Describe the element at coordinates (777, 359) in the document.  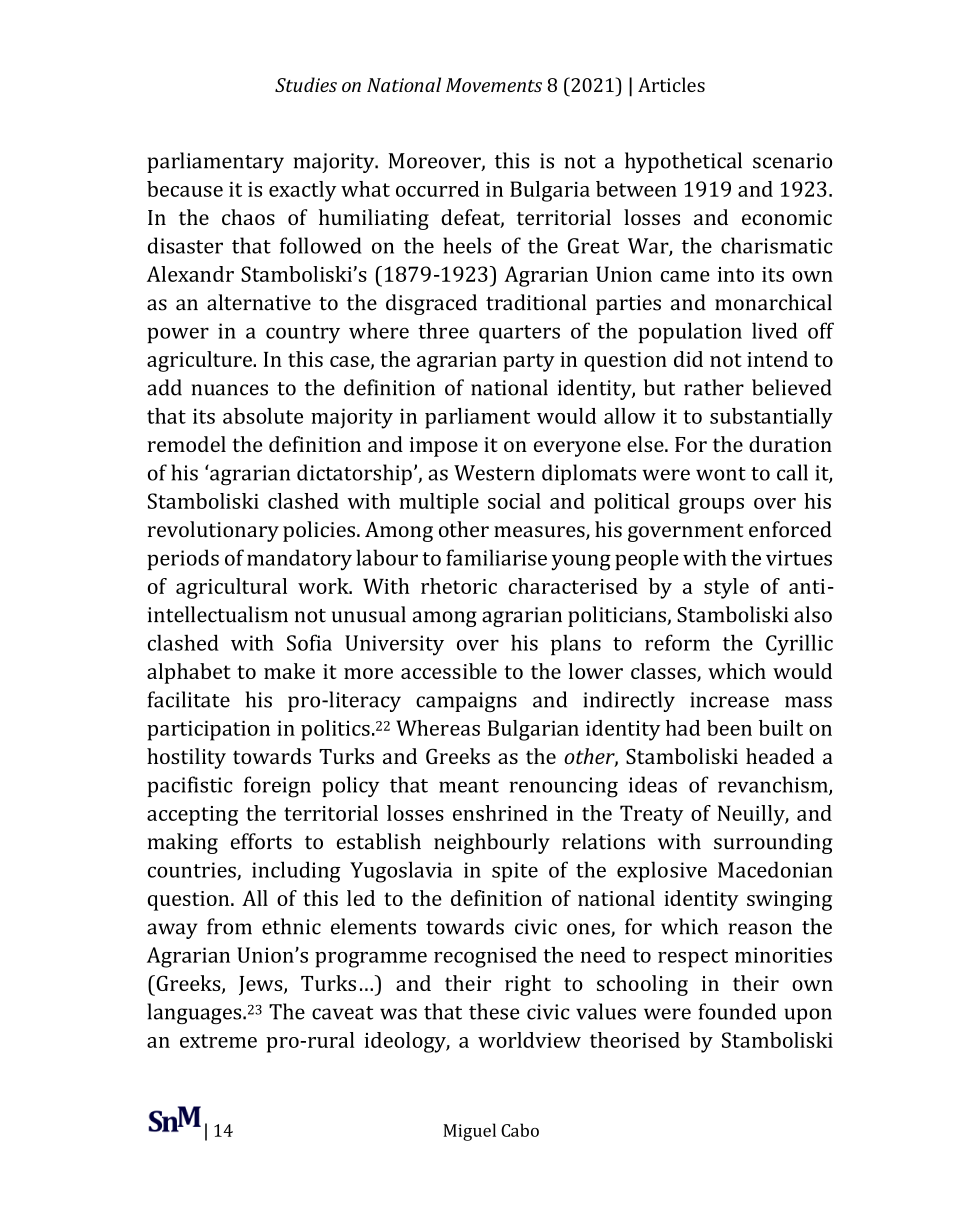
I see `intend` at that location.
